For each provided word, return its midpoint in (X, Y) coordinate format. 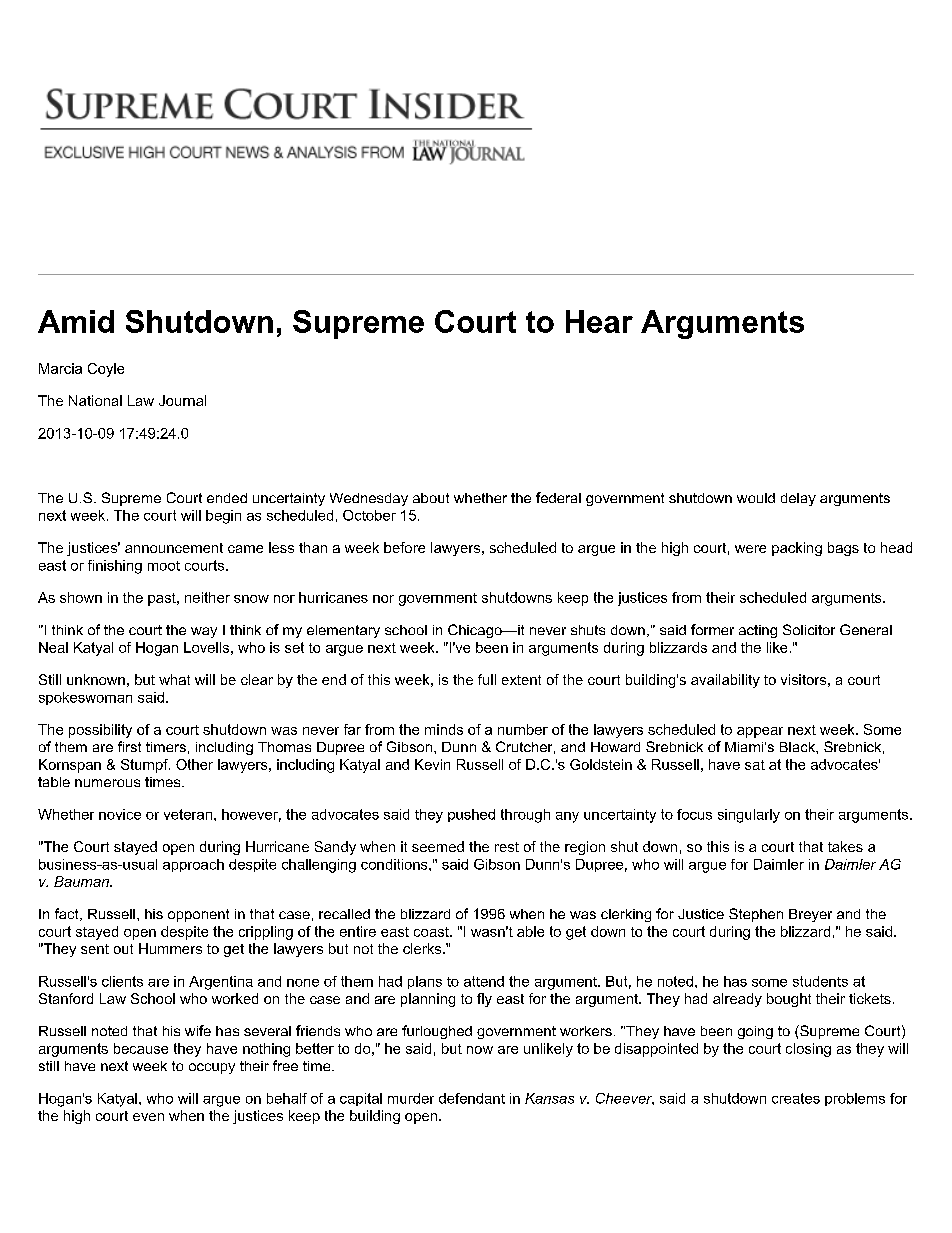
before (404, 547)
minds (444, 729)
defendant (472, 1098)
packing (797, 549)
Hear (599, 321)
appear (760, 732)
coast (432, 932)
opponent (198, 915)
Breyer (810, 915)
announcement (174, 548)
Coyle (106, 370)
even (148, 1117)
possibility (100, 731)
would (756, 498)
